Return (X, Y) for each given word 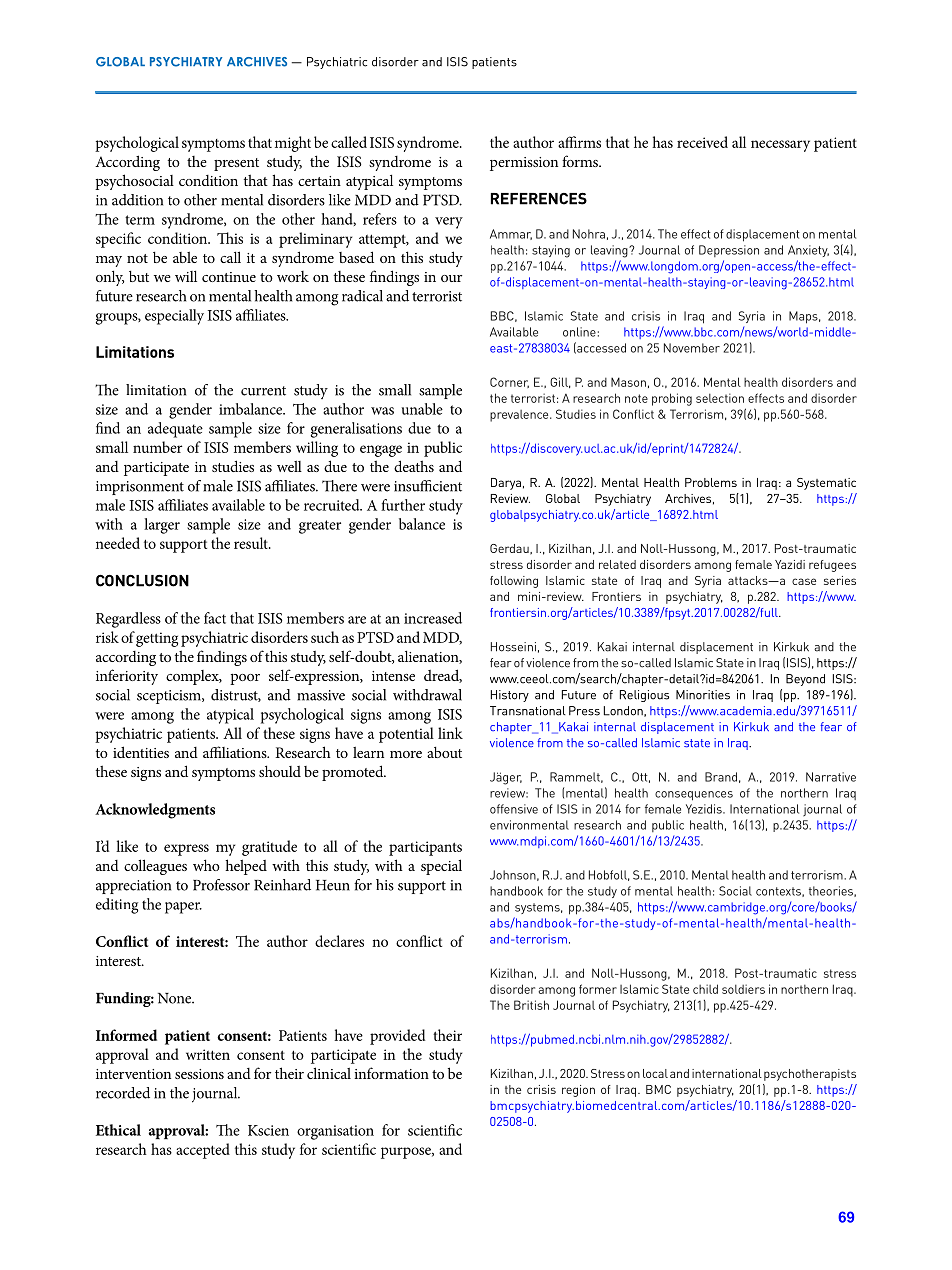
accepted (203, 1151)
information (391, 1073)
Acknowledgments (155, 811)
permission (524, 164)
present (236, 164)
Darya (506, 484)
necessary (780, 146)
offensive (514, 809)
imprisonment (140, 488)
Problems (711, 482)
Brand (721, 777)
